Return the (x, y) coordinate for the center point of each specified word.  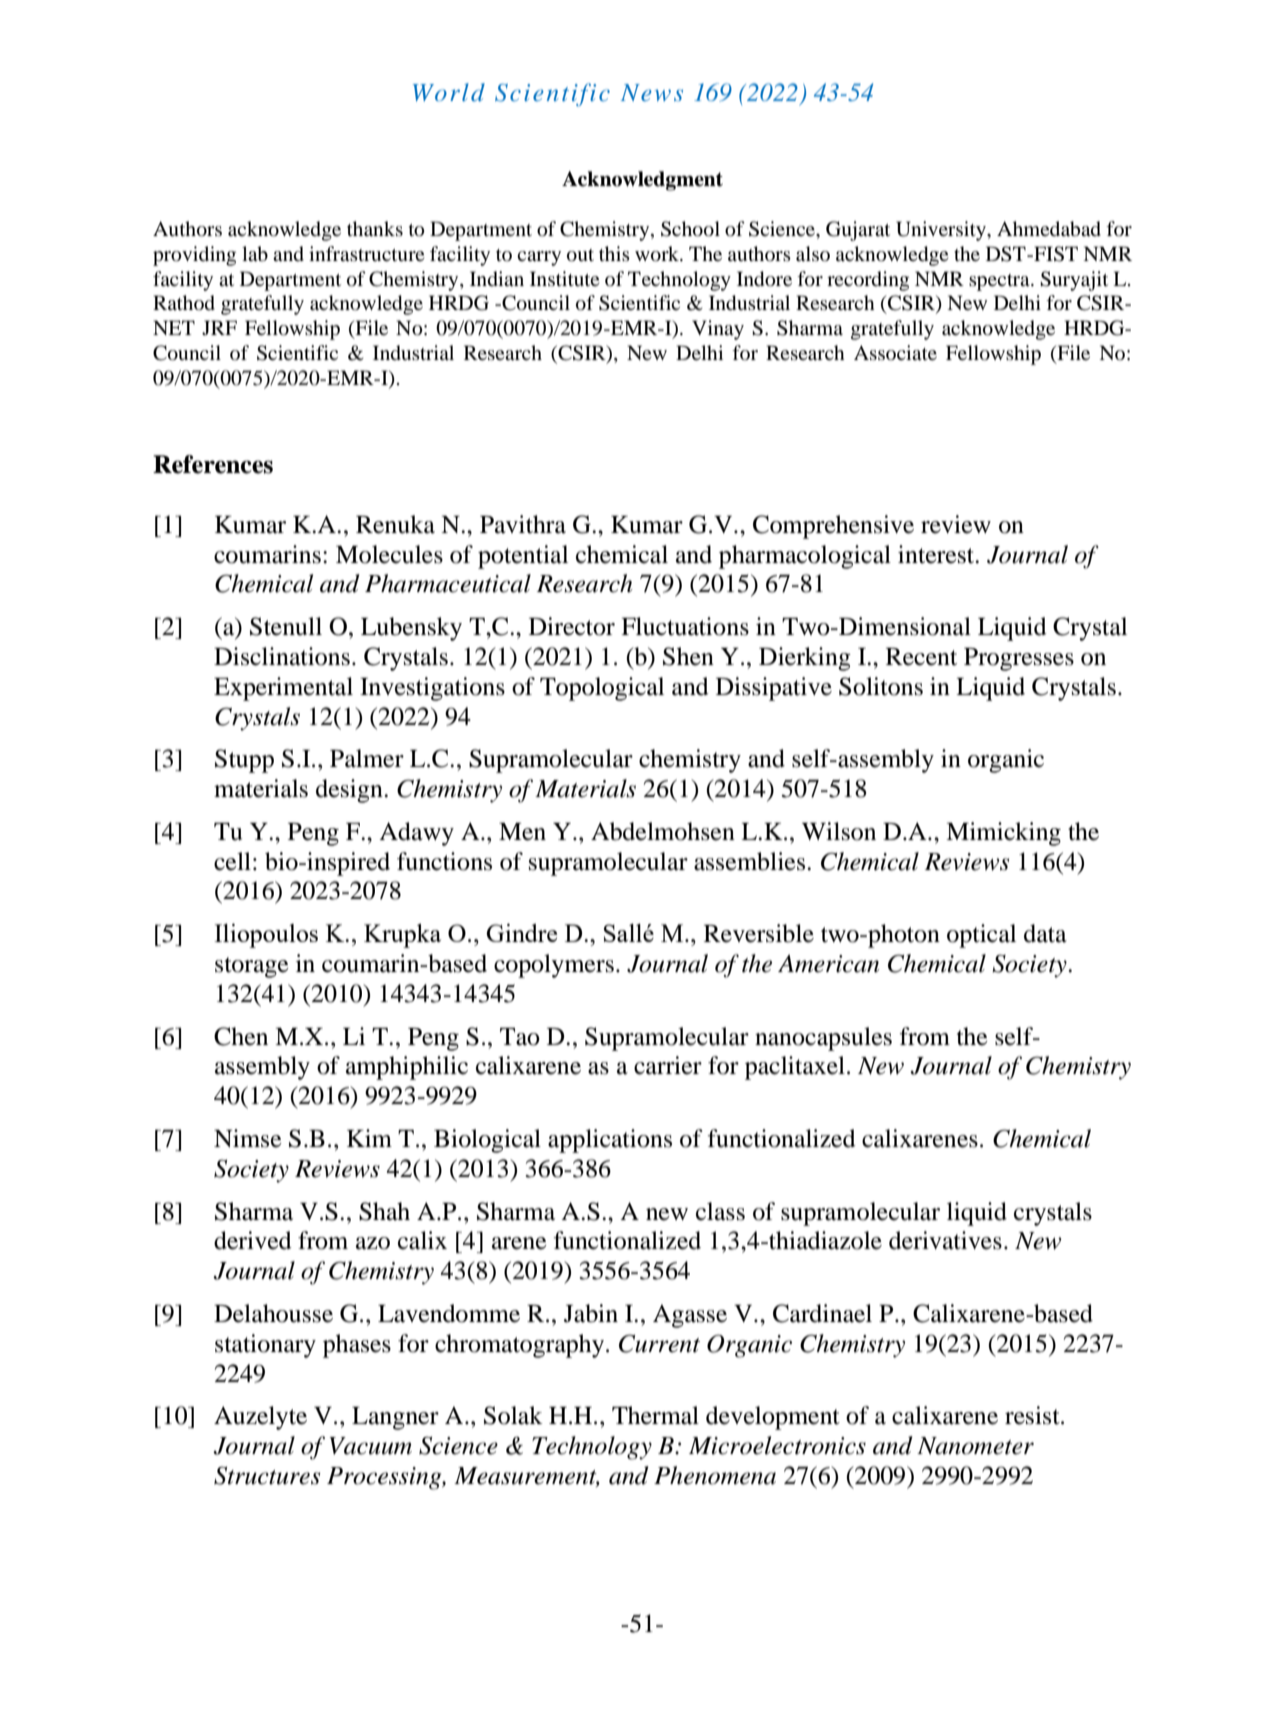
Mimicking (1003, 834)
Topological (602, 689)
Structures (267, 1475)
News (652, 92)
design (350, 791)
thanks (375, 228)
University (942, 231)
